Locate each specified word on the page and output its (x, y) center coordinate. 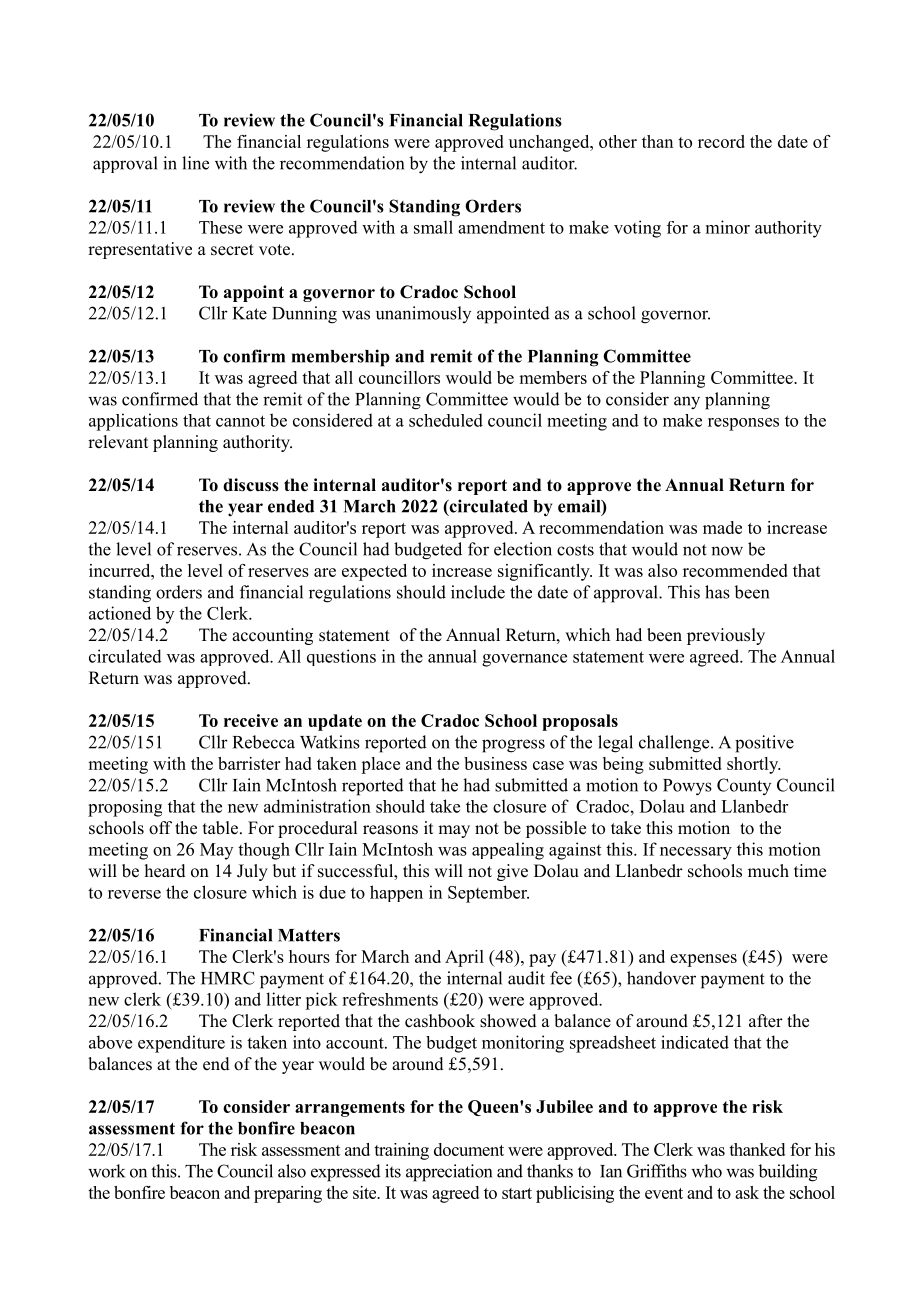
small (433, 227)
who (706, 1171)
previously (726, 636)
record (721, 141)
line (195, 163)
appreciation (449, 1173)
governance (524, 660)
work (106, 1171)
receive (251, 720)
